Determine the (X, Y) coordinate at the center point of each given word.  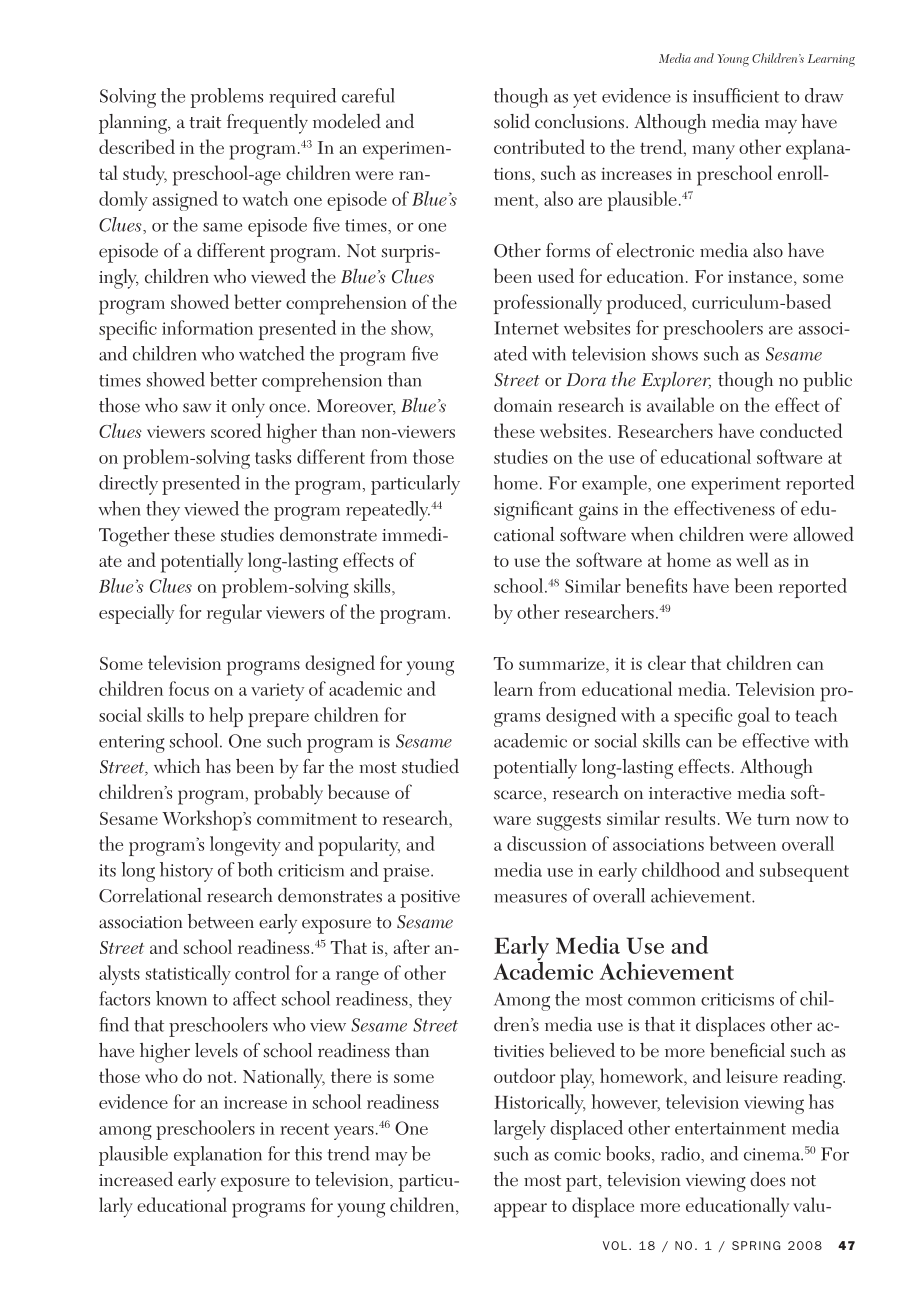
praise (407, 873)
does (767, 1179)
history (186, 872)
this (308, 1153)
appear (520, 1210)
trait (205, 122)
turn (773, 819)
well (752, 559)
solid (512, 121)
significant (533, 511)
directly (128, 485)
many (713, 152)
